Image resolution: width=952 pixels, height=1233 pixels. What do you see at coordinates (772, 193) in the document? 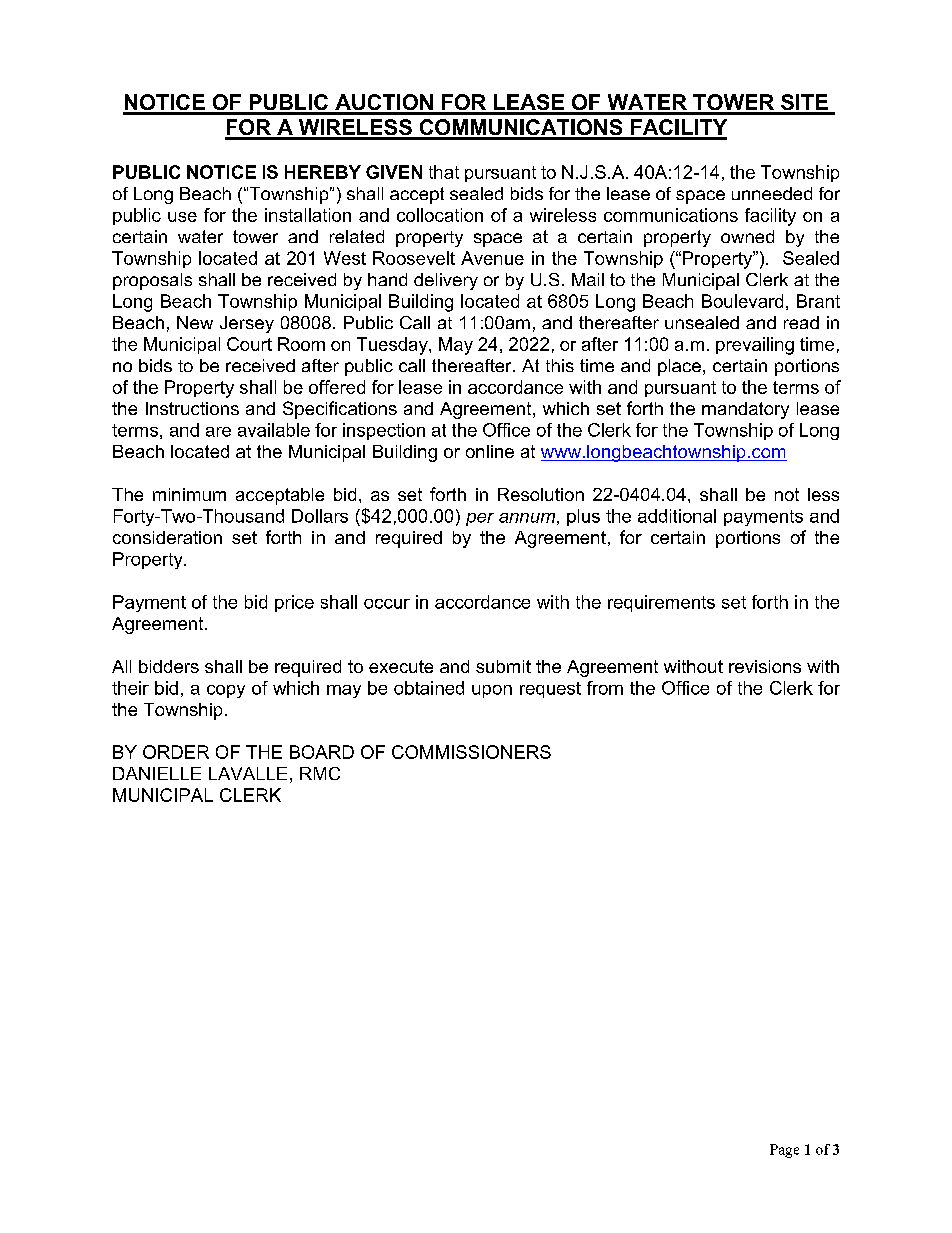
I see `unneeded` at bounding box center [772, 193].
